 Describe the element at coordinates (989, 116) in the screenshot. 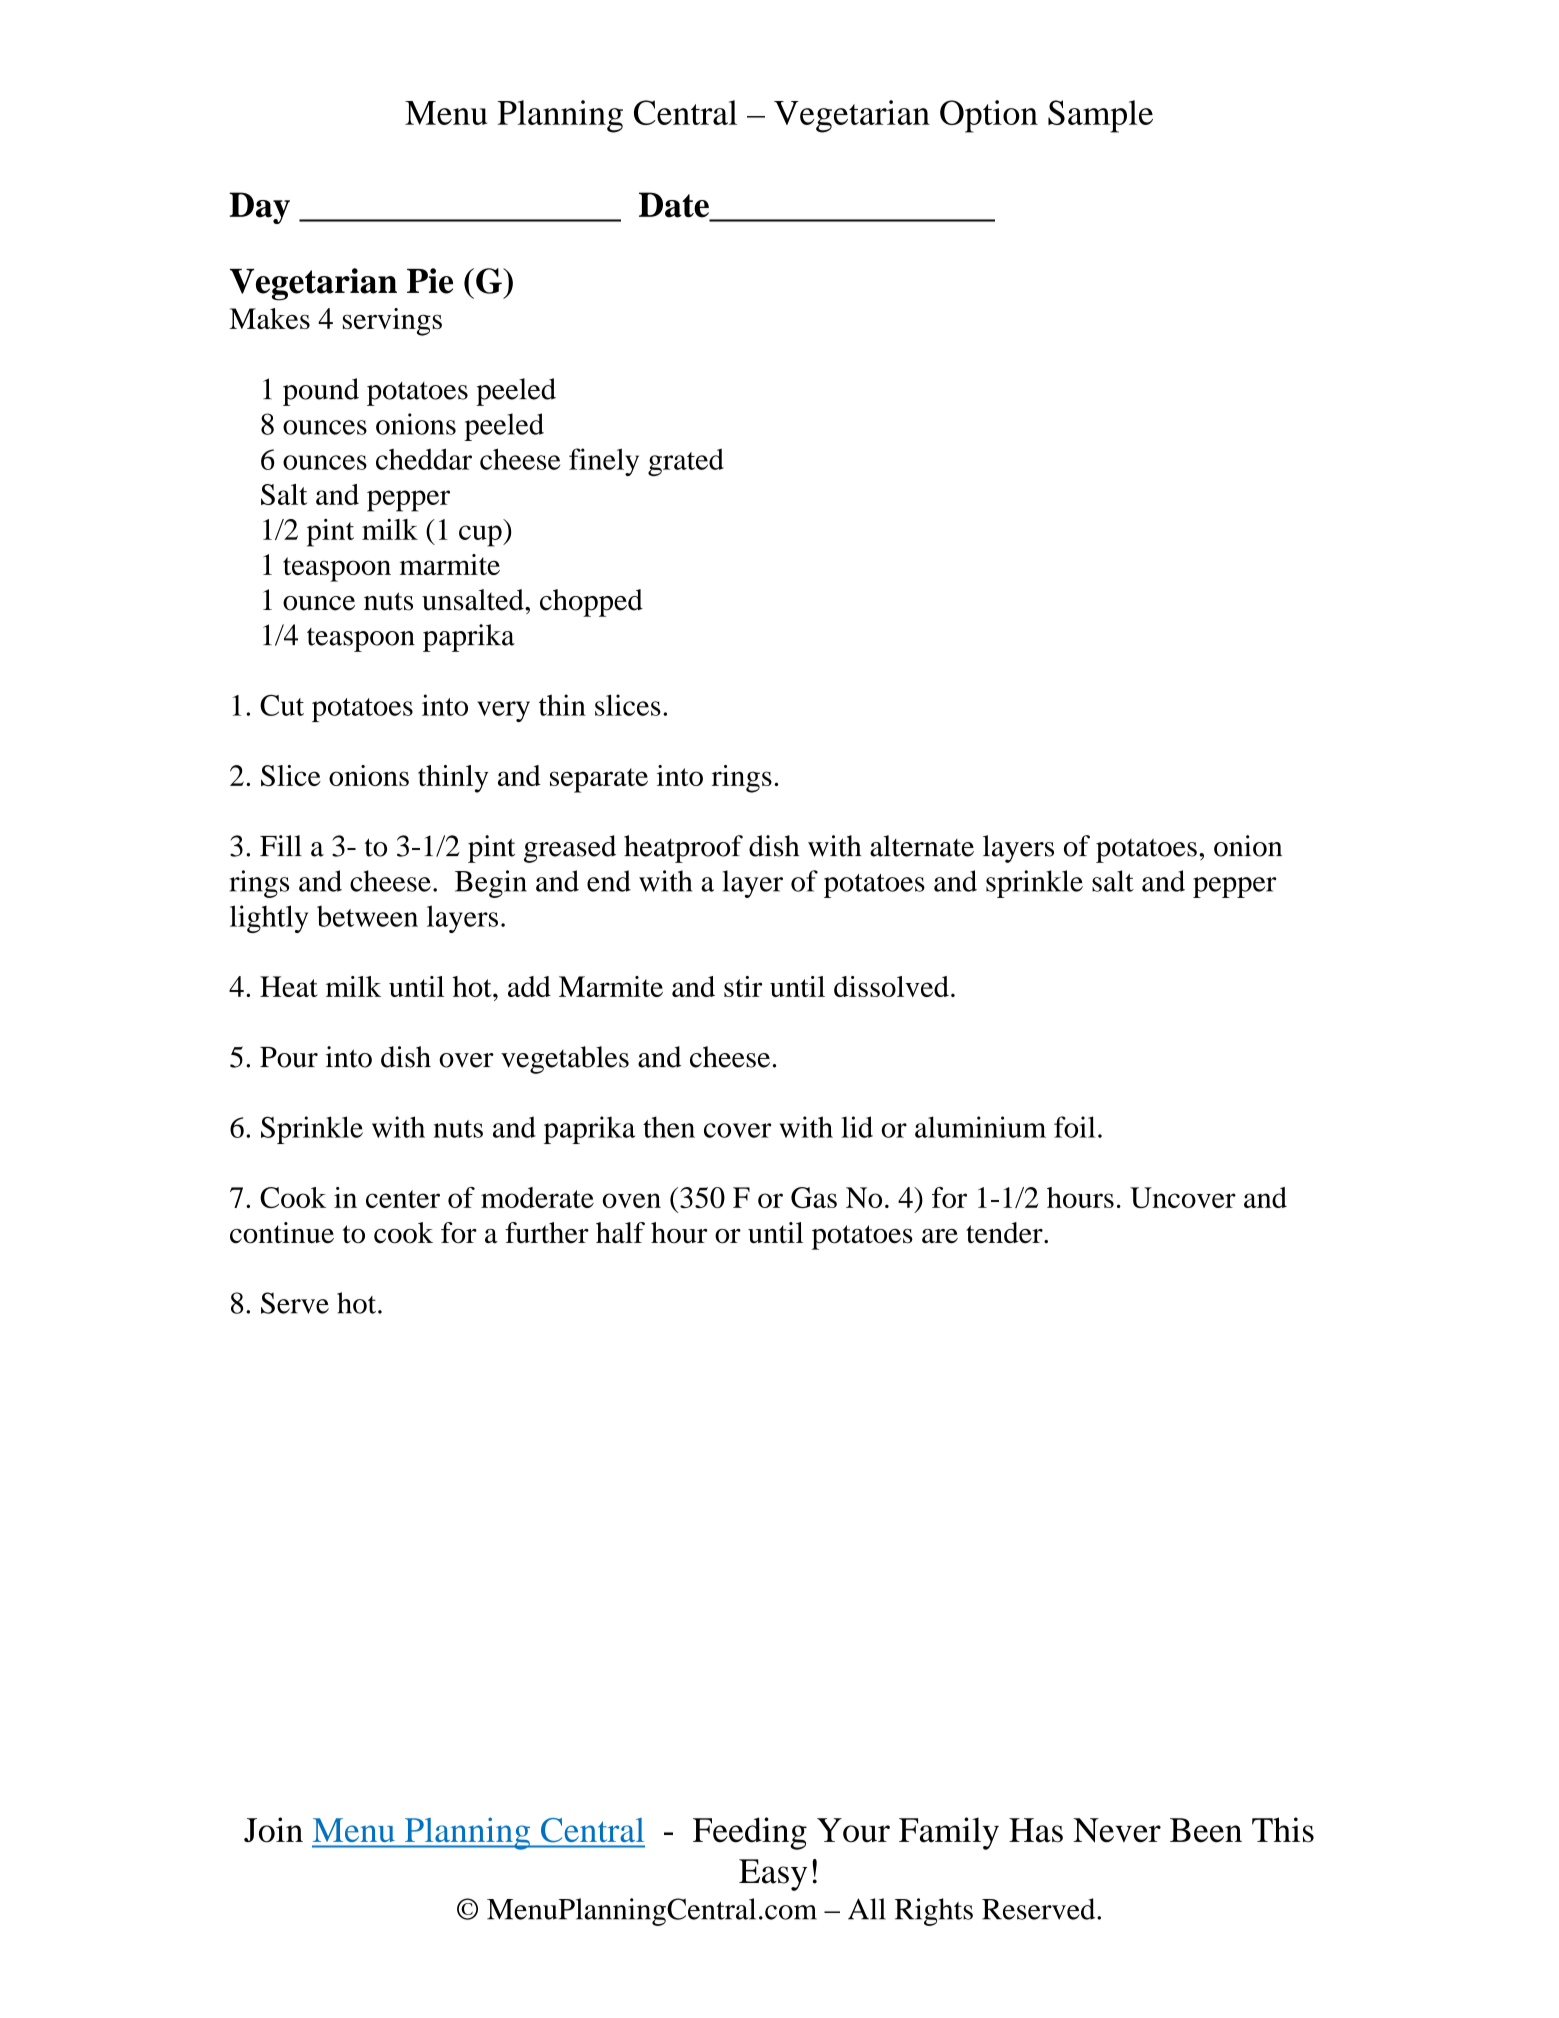

I see `Option` at that location.
